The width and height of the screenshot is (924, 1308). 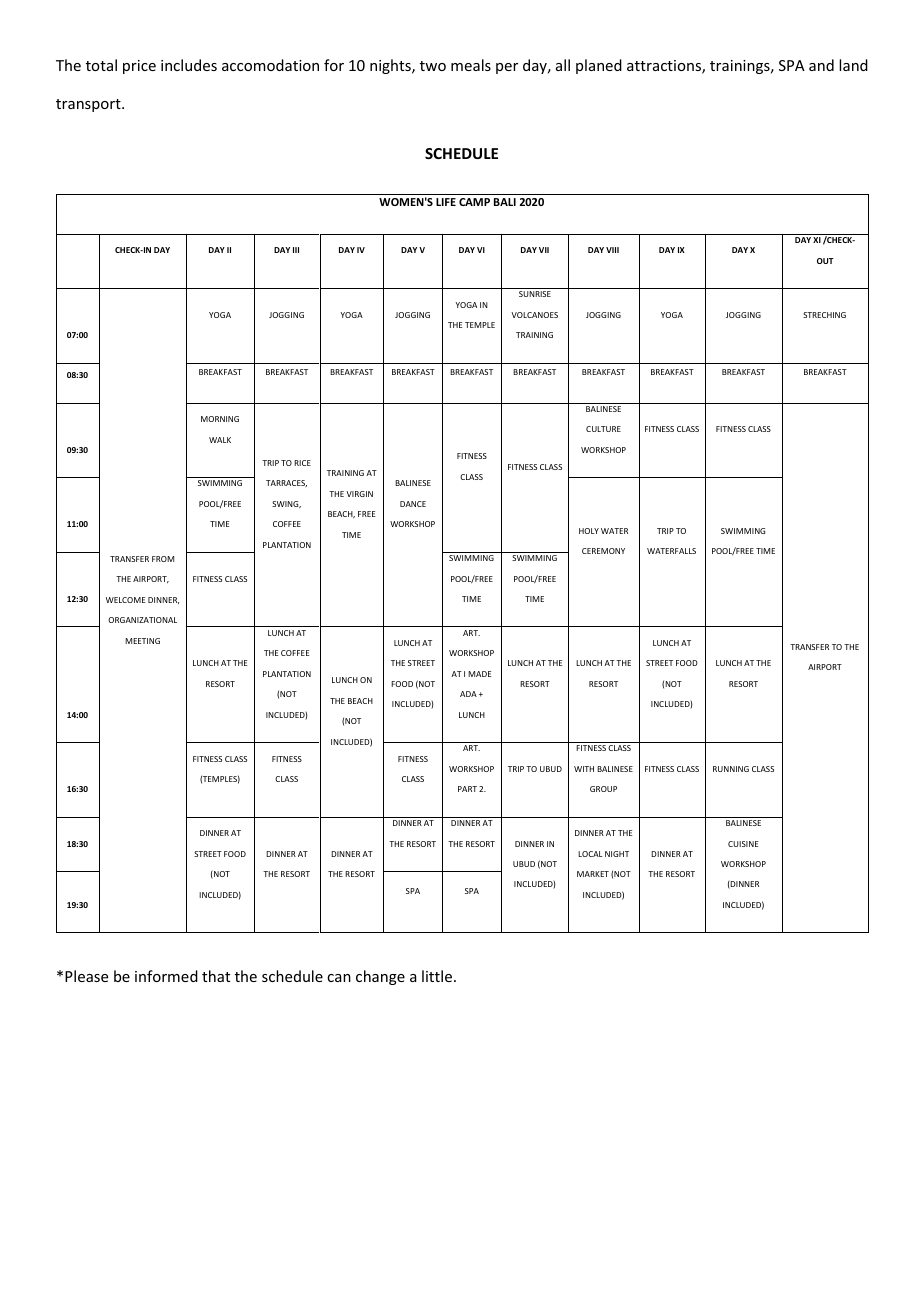 I want to click on MADE, so click(x=479, y=674).
